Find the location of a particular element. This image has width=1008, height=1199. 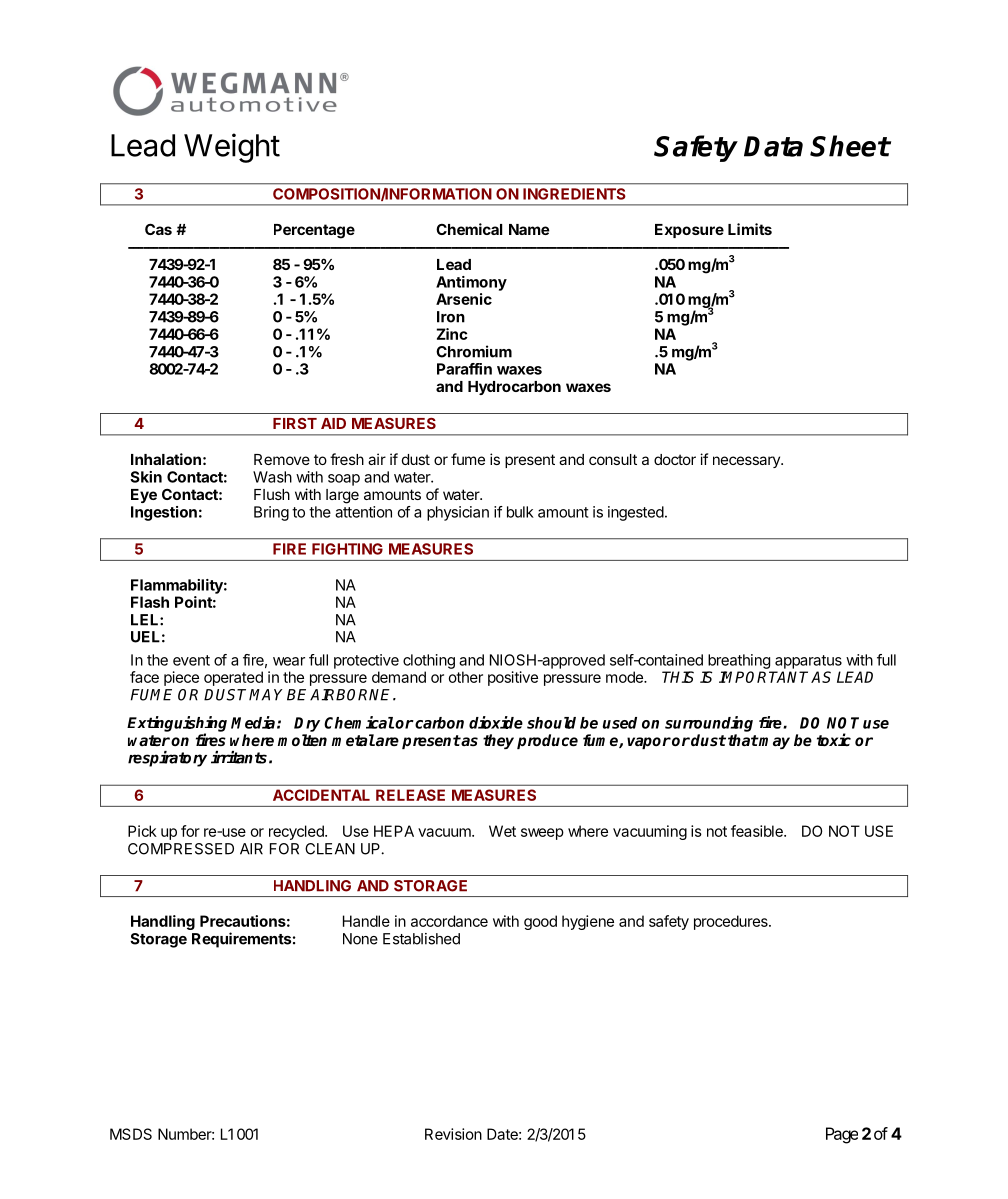

Revision is located at coordinates (453, 1134).
